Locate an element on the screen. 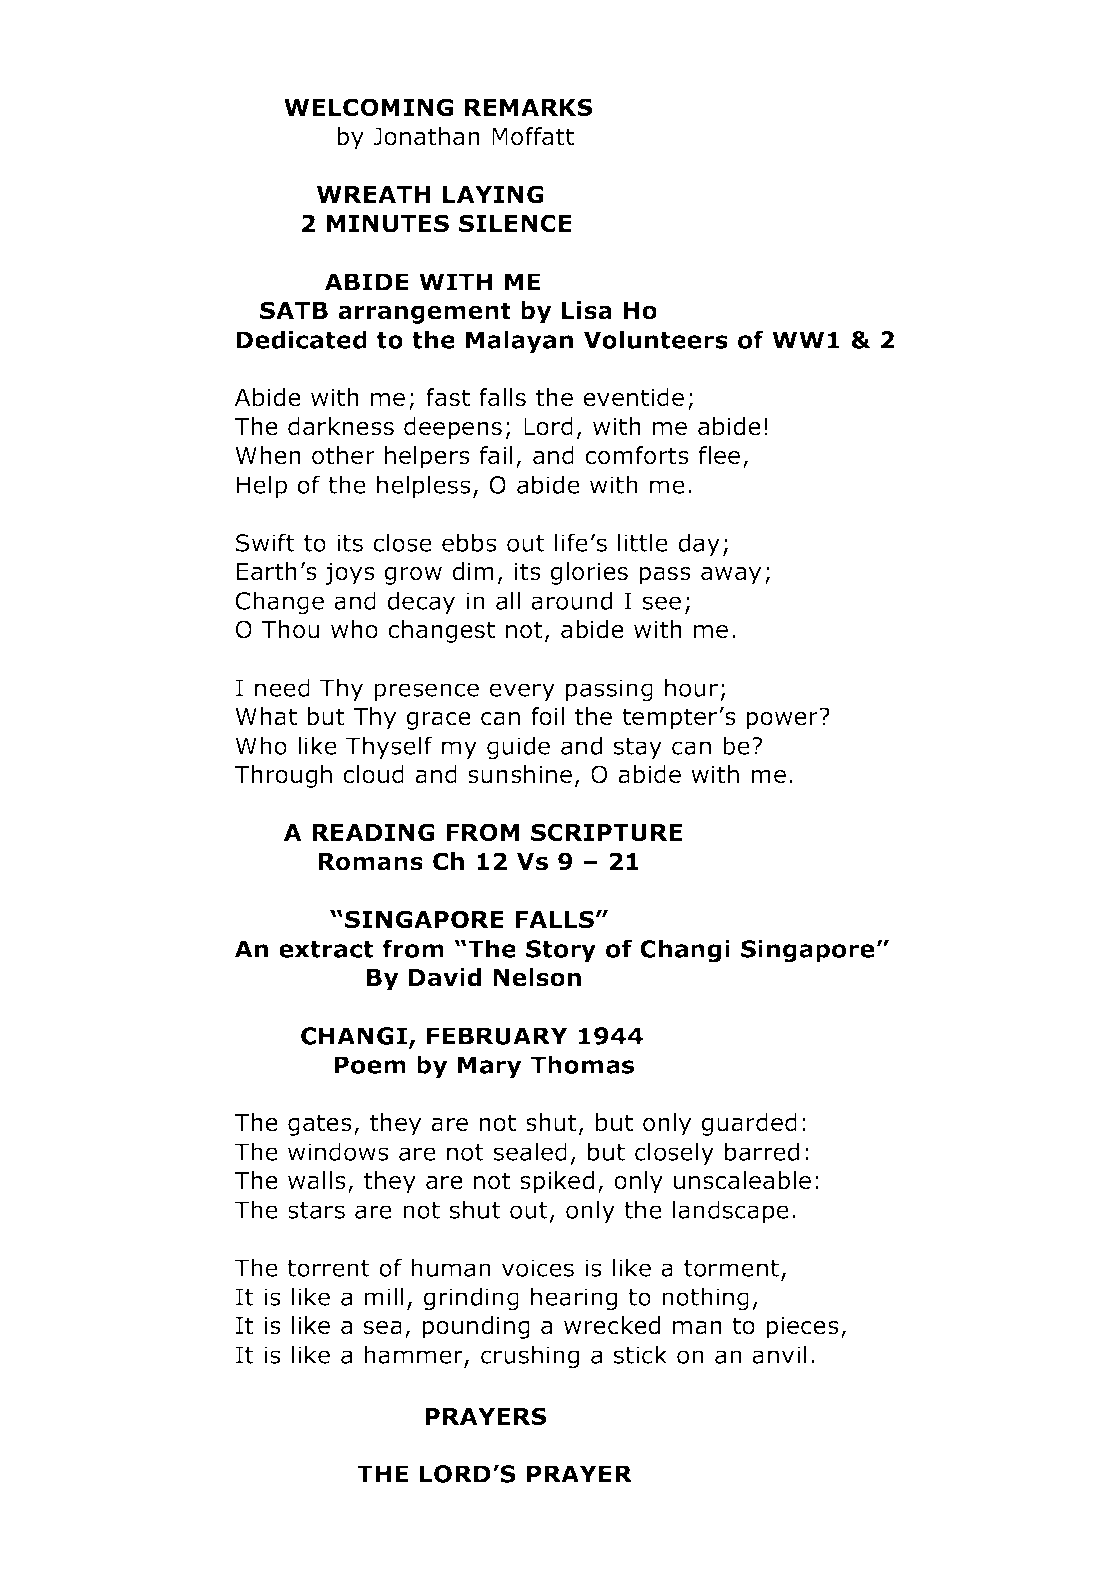  guarded is located at coordinates (749, 1124).
